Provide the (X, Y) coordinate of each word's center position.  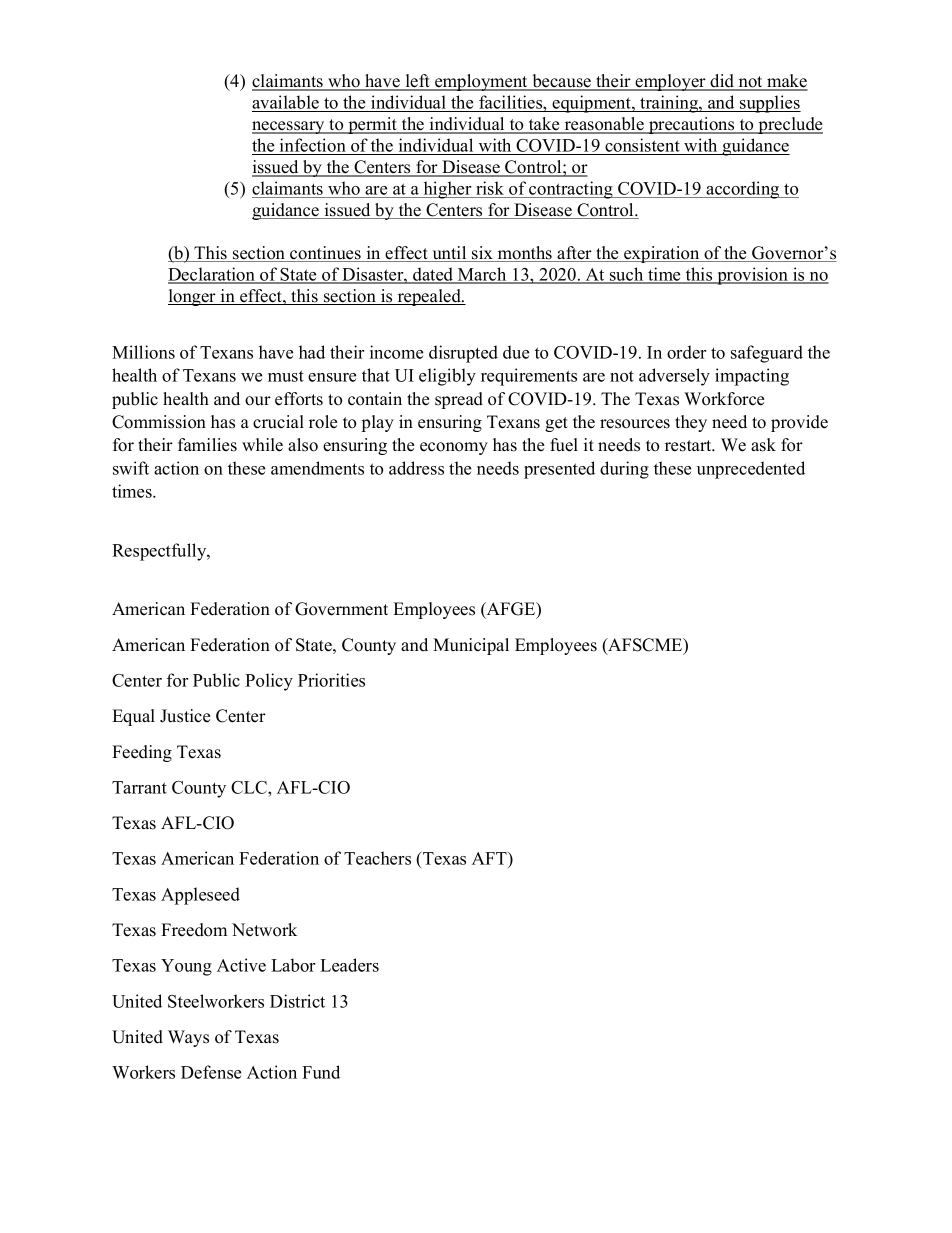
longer (193, 297)
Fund (321, 1072)
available (286, 103)
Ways (188, 1038)
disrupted (463, 354)
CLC (250, 787)
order (686, 352)
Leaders (349, 965)
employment (481, 82)
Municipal (471, 646)
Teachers (377, 858)
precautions (692, 125)
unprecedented (751, 470)
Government (341, 609)
